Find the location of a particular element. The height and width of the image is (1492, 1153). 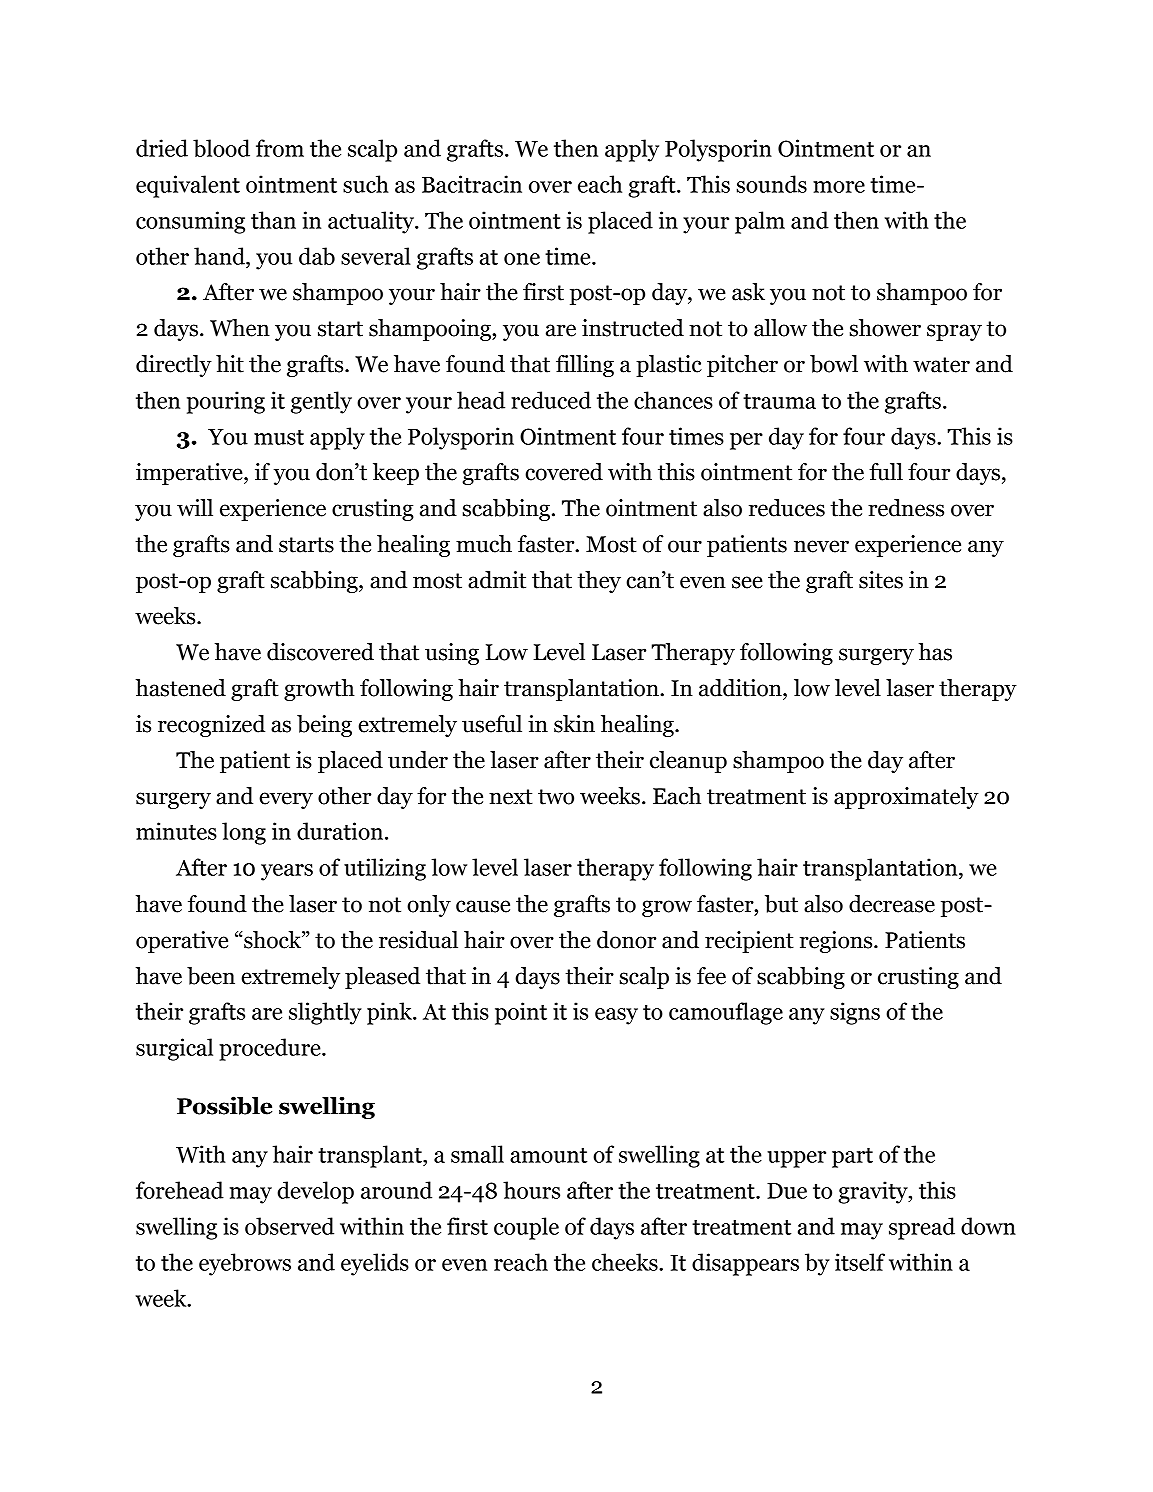

couple is located at coordinates (526, 1228).
